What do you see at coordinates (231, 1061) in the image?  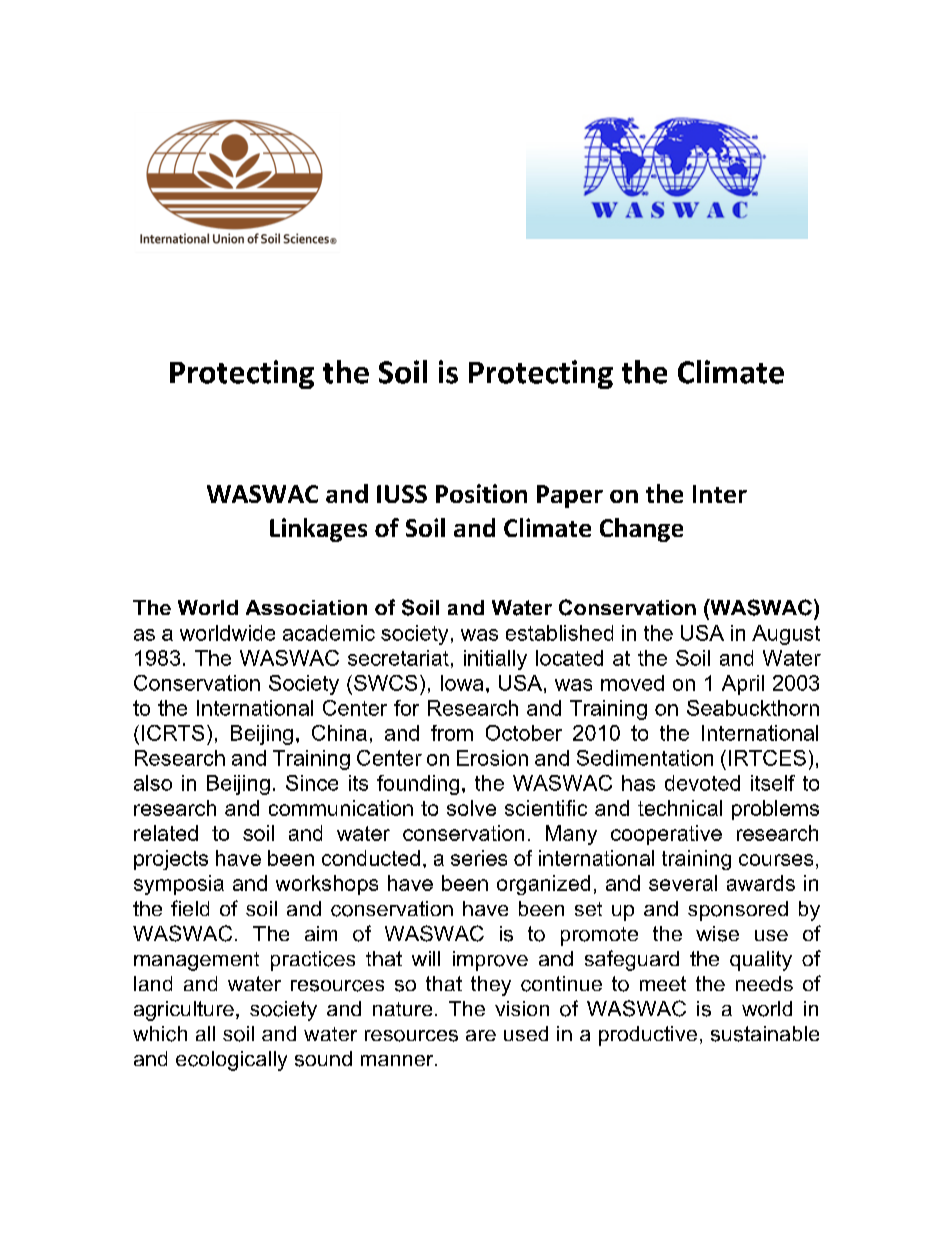 I see `ecologically` at bounding box center [231, 1061].
